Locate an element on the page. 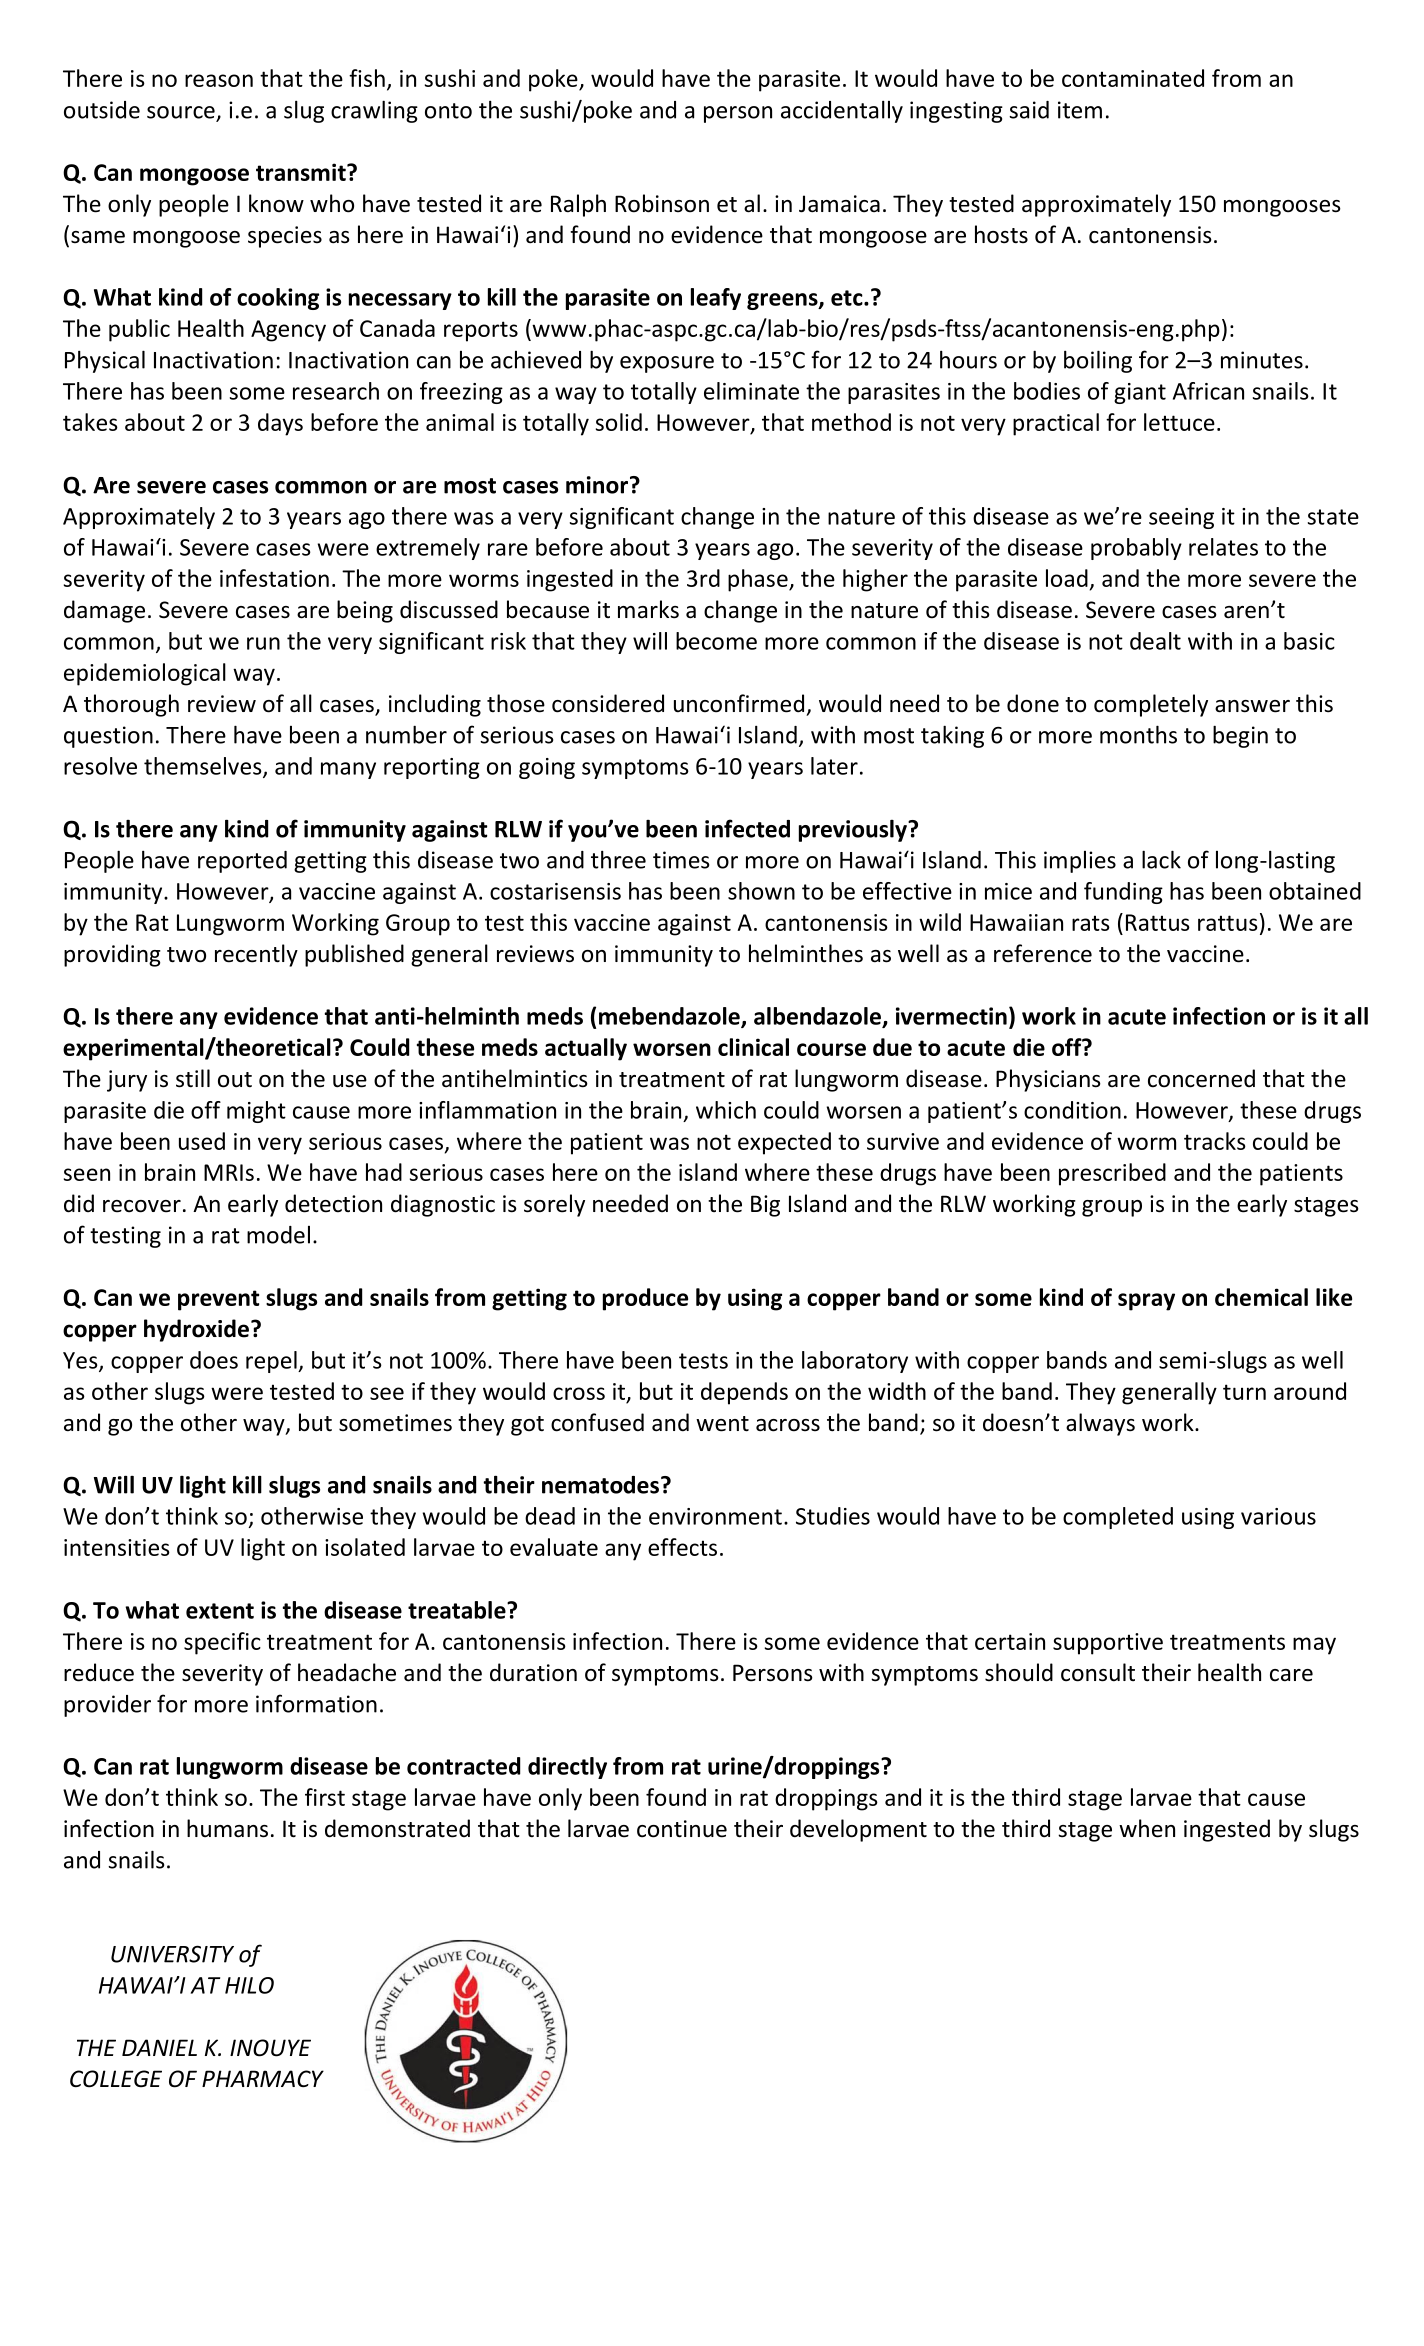  Robinson is located at coordinates (662, 203).
